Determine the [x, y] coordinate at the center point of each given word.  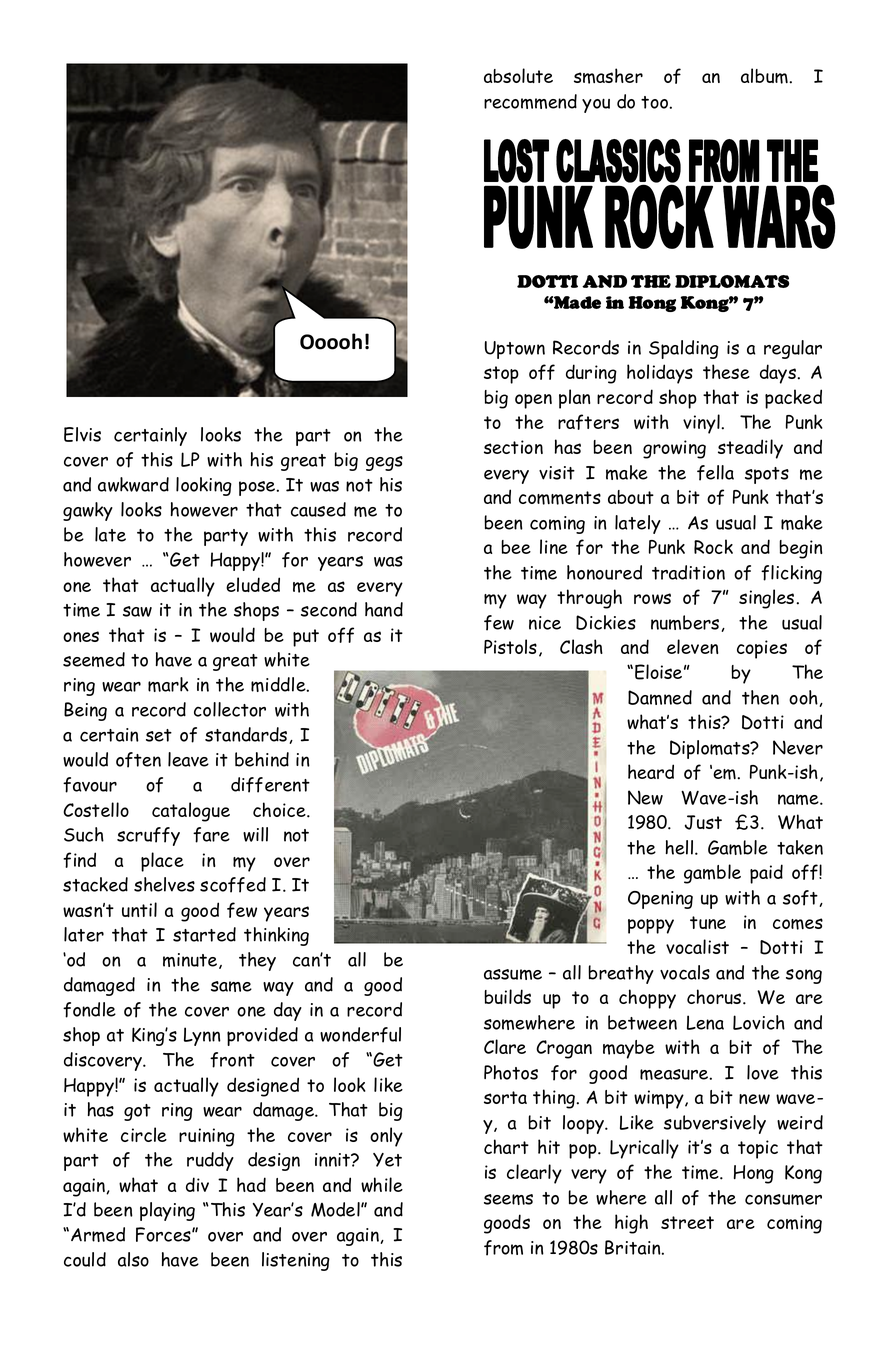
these [726, 371]
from [503, 1248]
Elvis [82, 434]
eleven [693, 646]
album [765, 76]
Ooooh [331, 341]
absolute [518, 75]
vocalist [697, 946]
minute [191, 961]
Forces [164, 1234]
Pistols [510, 646]
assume [513, 974]
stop [501, 375]
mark [168, 684]
